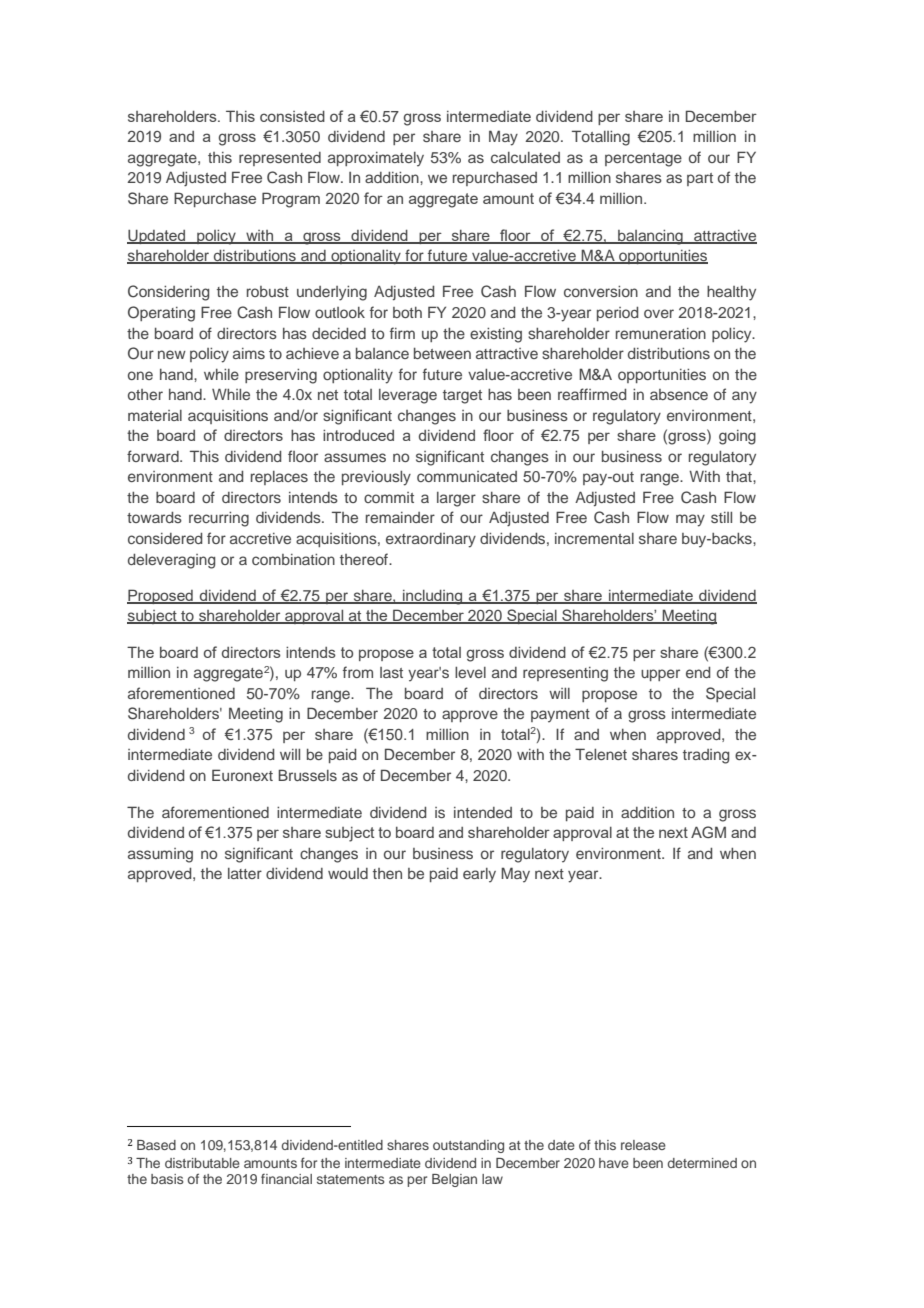 The height and width of the screenshot is (1308, 924). Describe the element at coordinates (708, 832) in the screenshot. I see `AGM` at that location.
